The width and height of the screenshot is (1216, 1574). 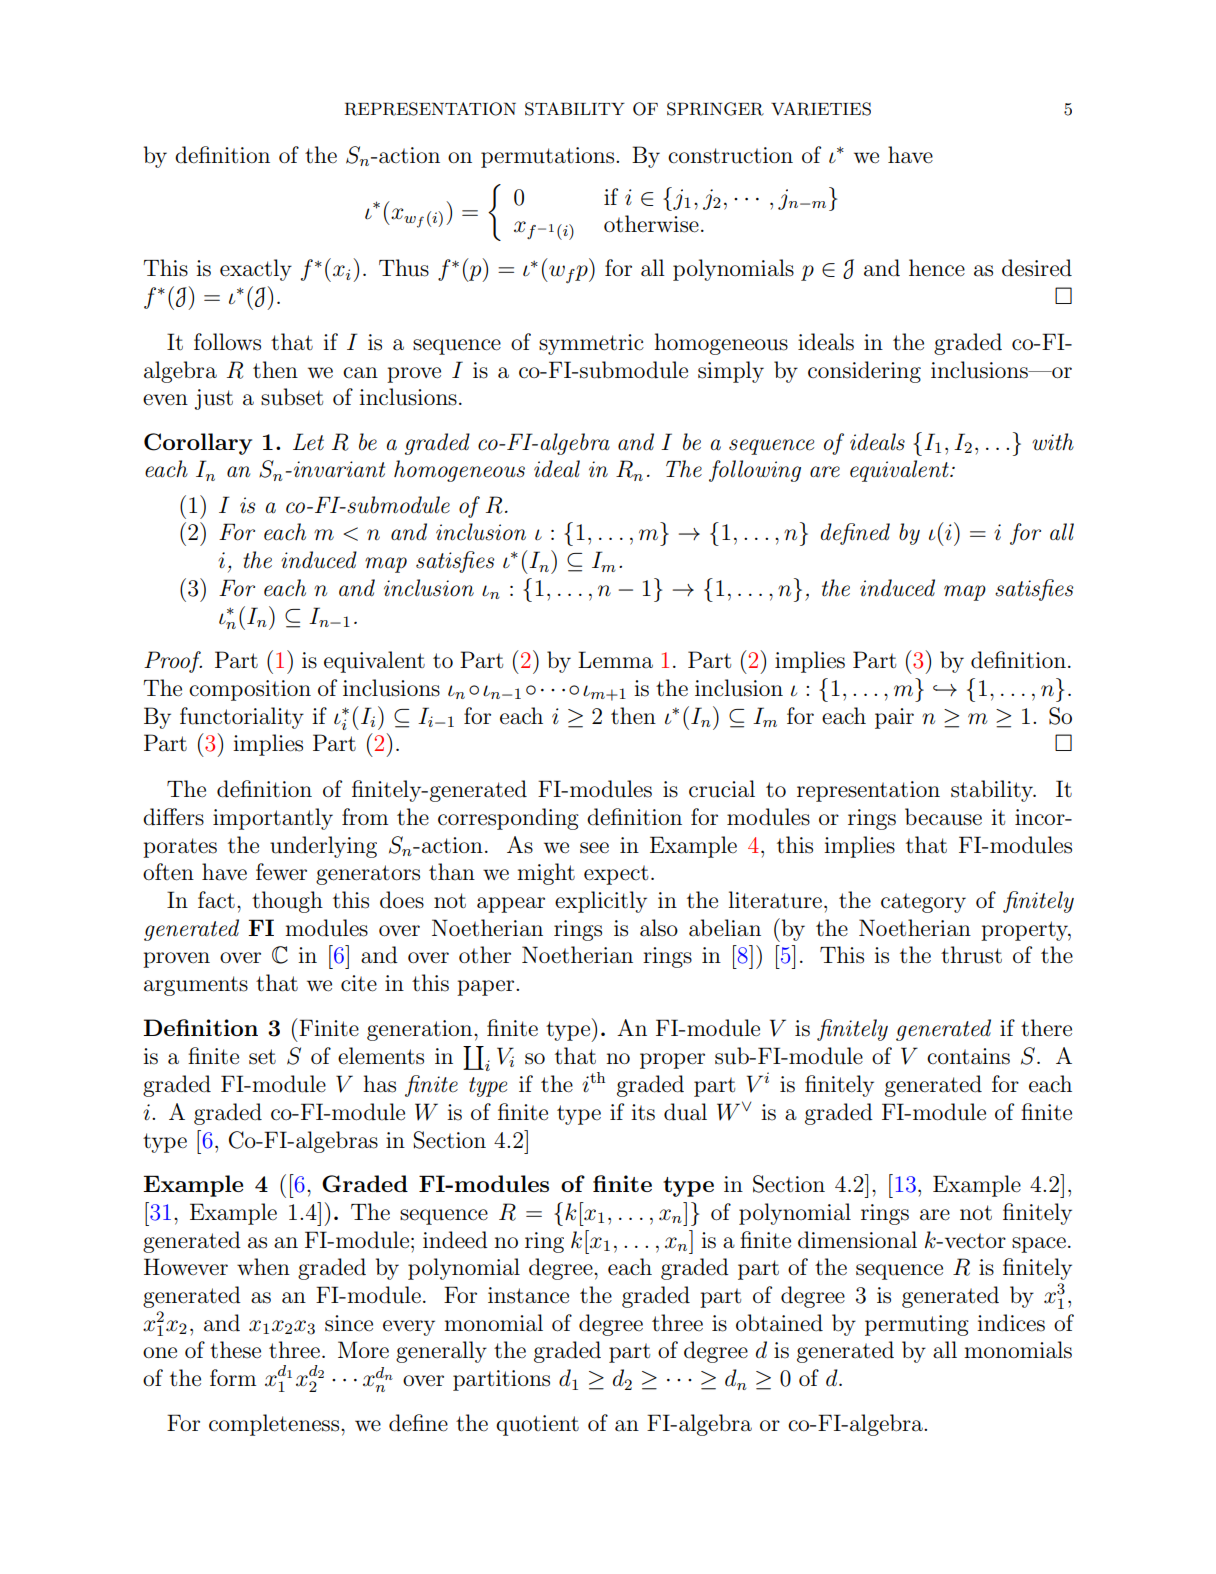 What do you see at coordinates (943, 817) in the screenshot?
I see `because` at bounding box center [943, 817].
